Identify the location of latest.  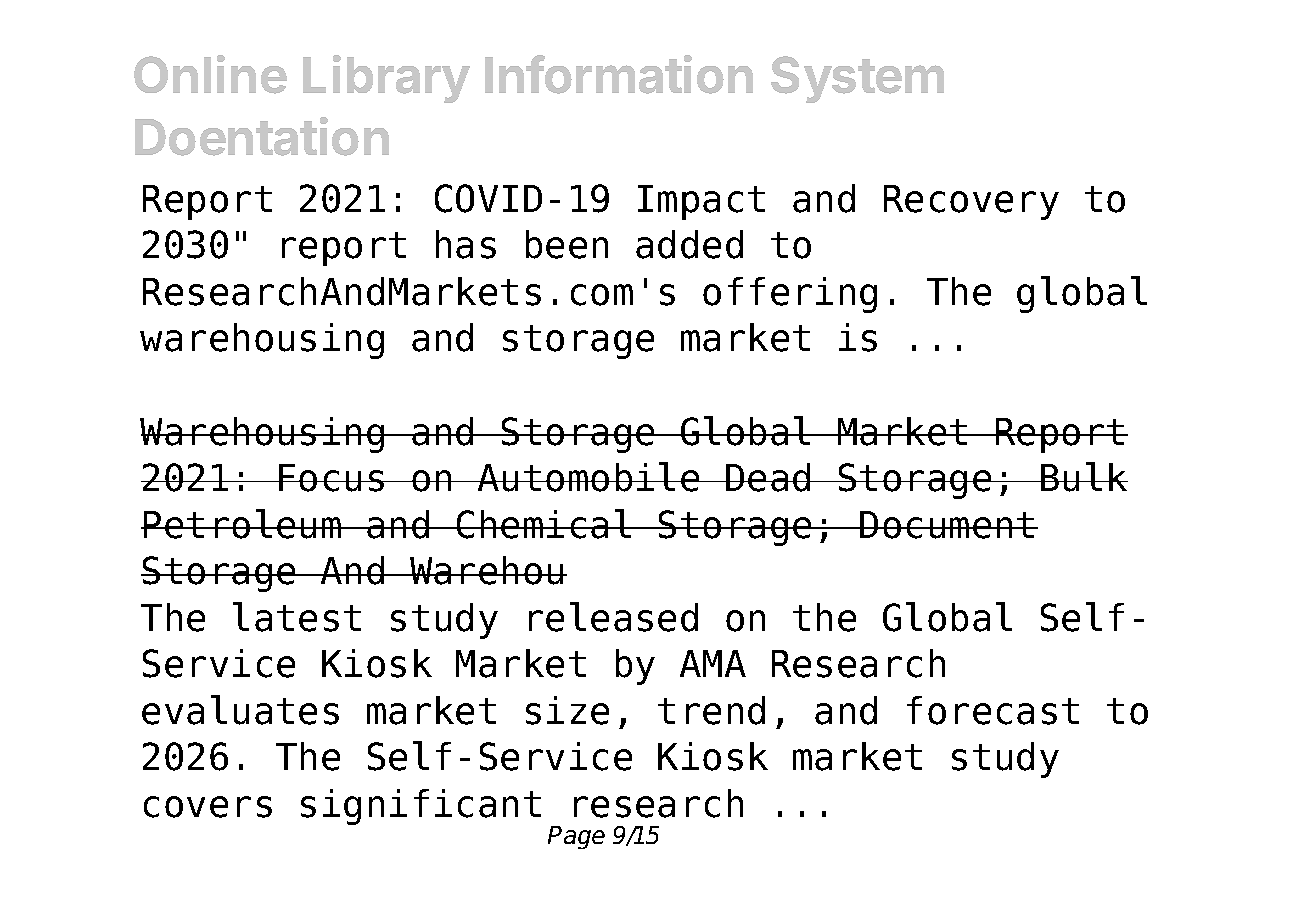
(297, 617).
